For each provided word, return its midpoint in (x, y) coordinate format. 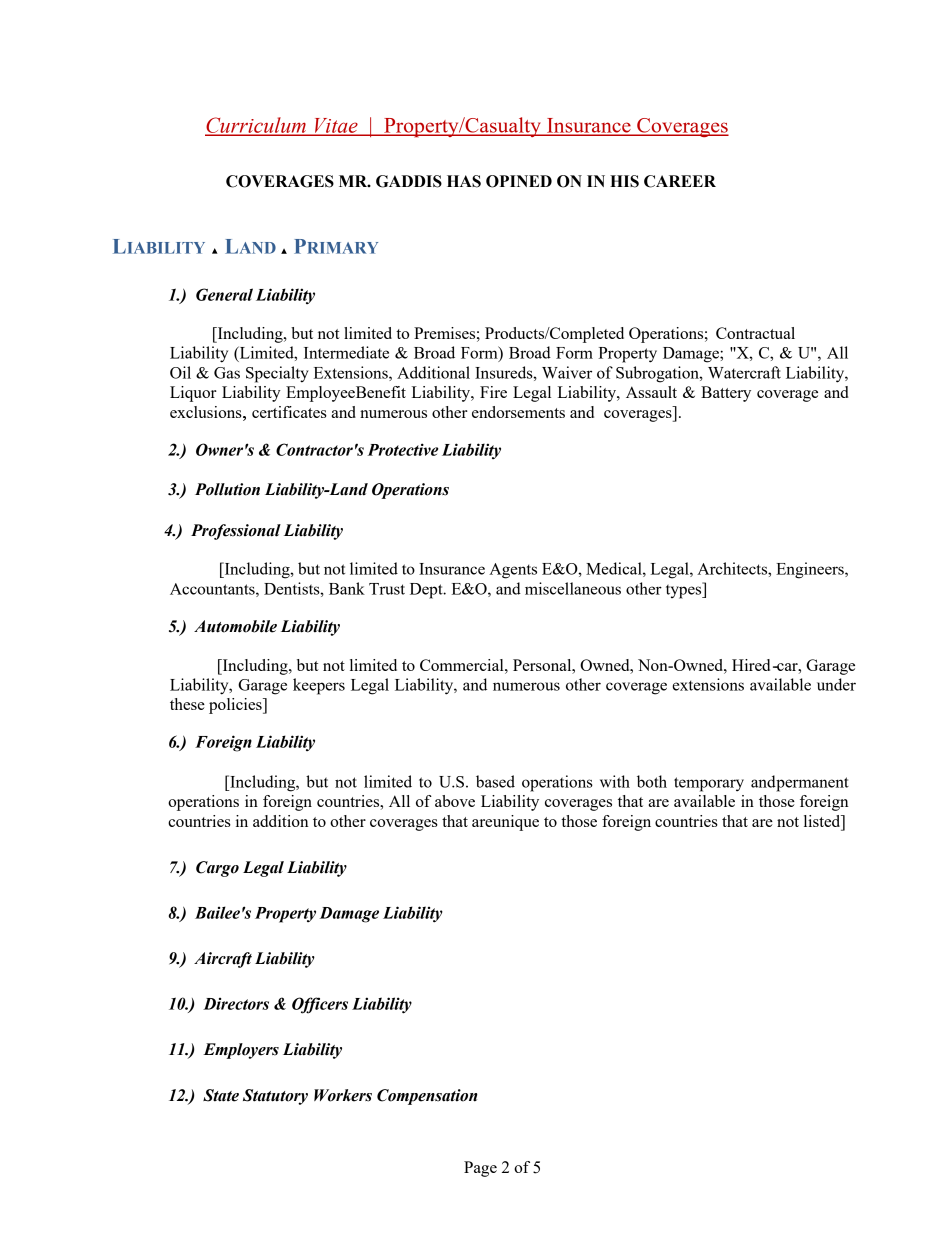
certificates (289, 412)
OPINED (519, 181)
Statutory (275, 1097)
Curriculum (256, 126)
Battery (726, 394)
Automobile (235, 626)
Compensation (427, 1097)
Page (480, 1169)
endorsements (518, 412)
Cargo (217, 869)
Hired (751, 665)
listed (823, 822)
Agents (513, 571)
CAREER (680, 181)
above (455, 801)
